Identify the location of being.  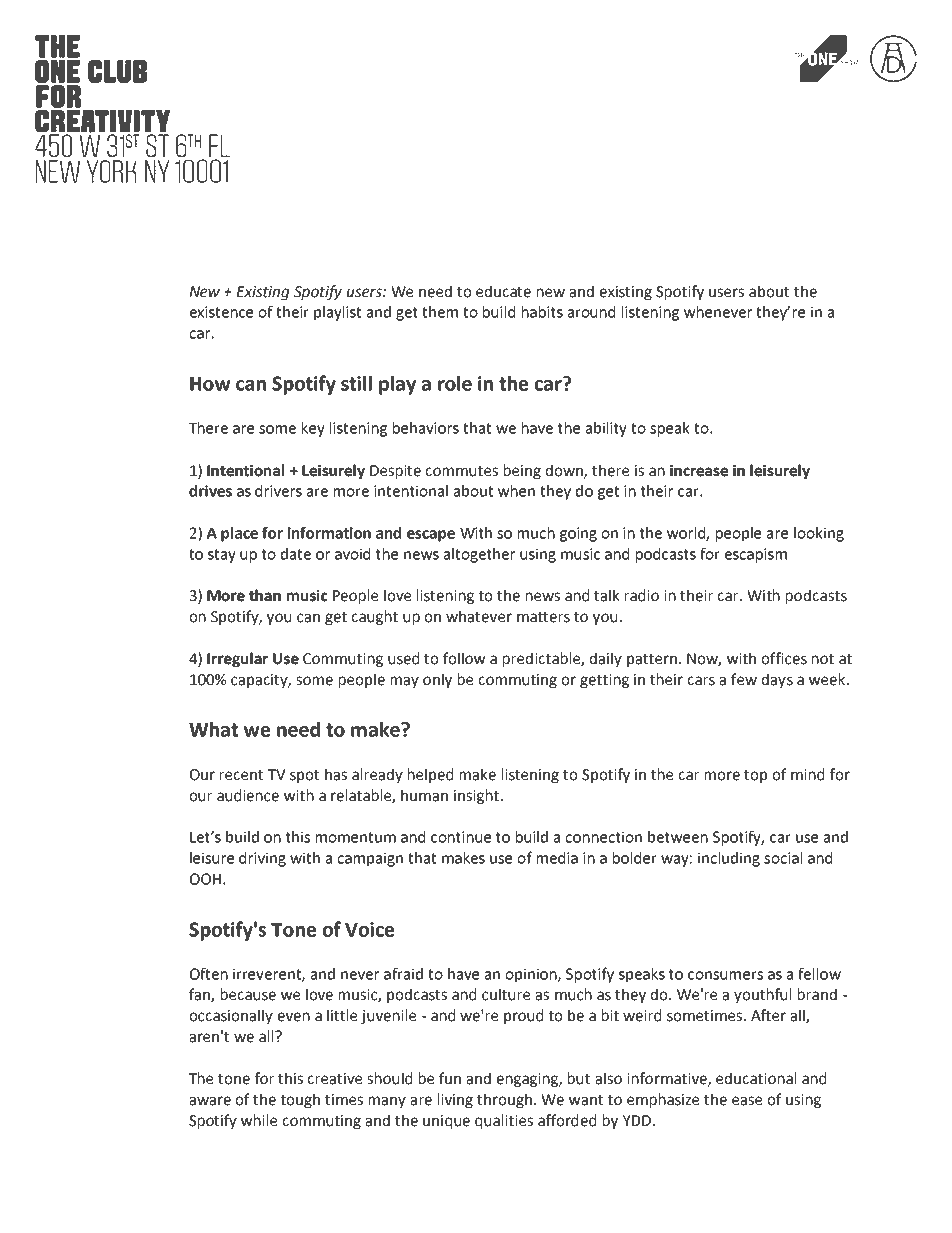
(522, 471).
